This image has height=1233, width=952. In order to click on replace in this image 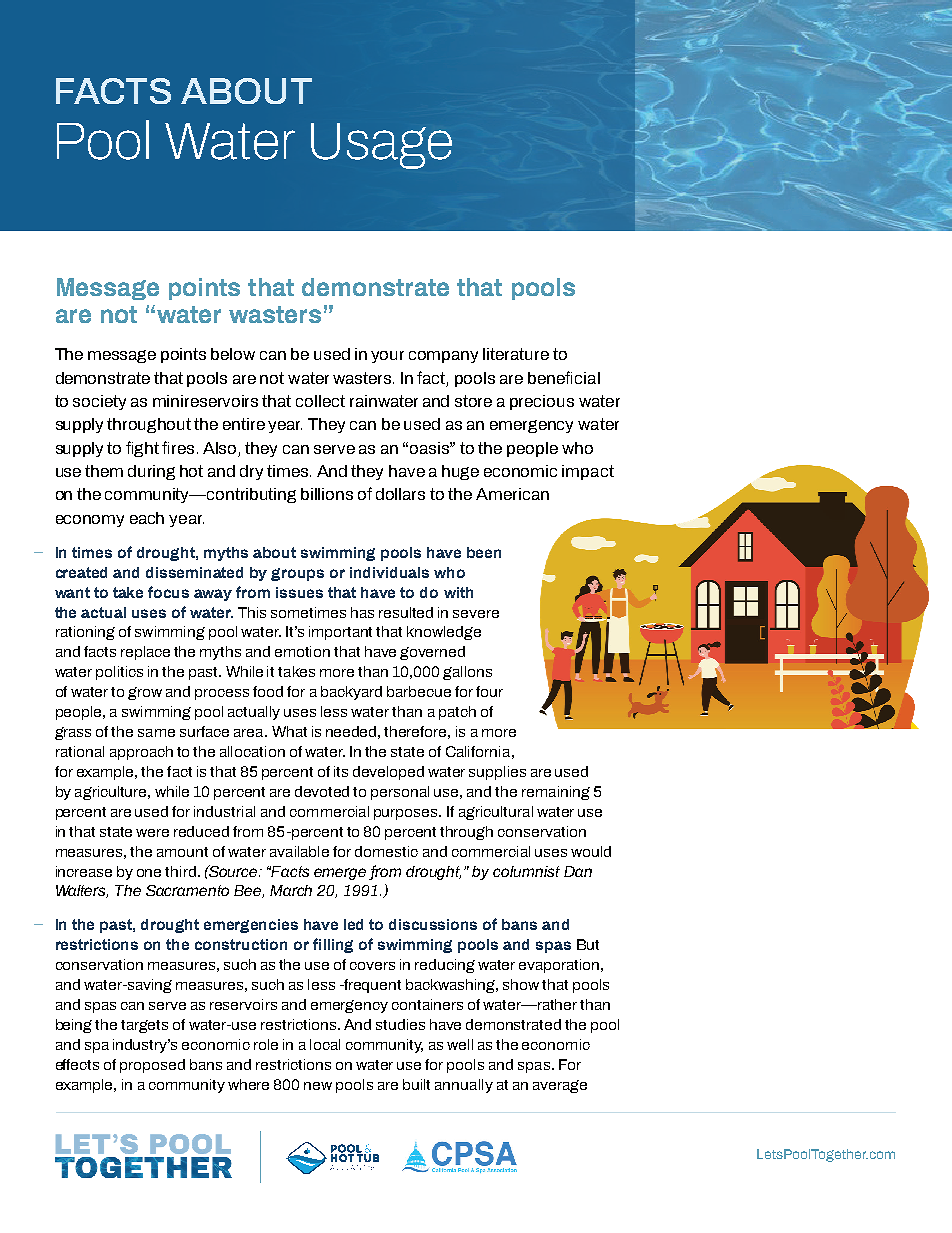, I will do `click(145, 653)`.
